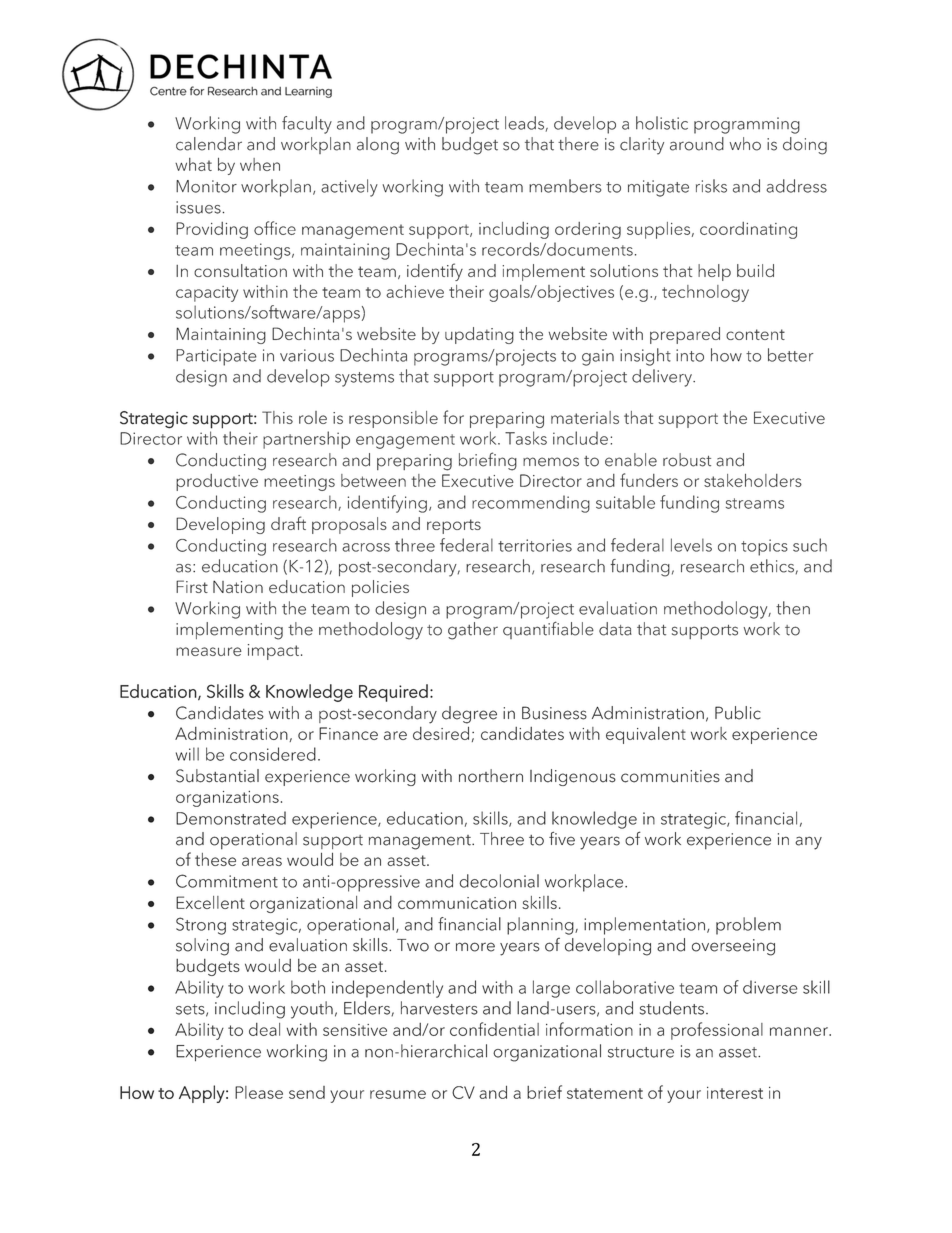  I want to click on who, so click(745, 144).
